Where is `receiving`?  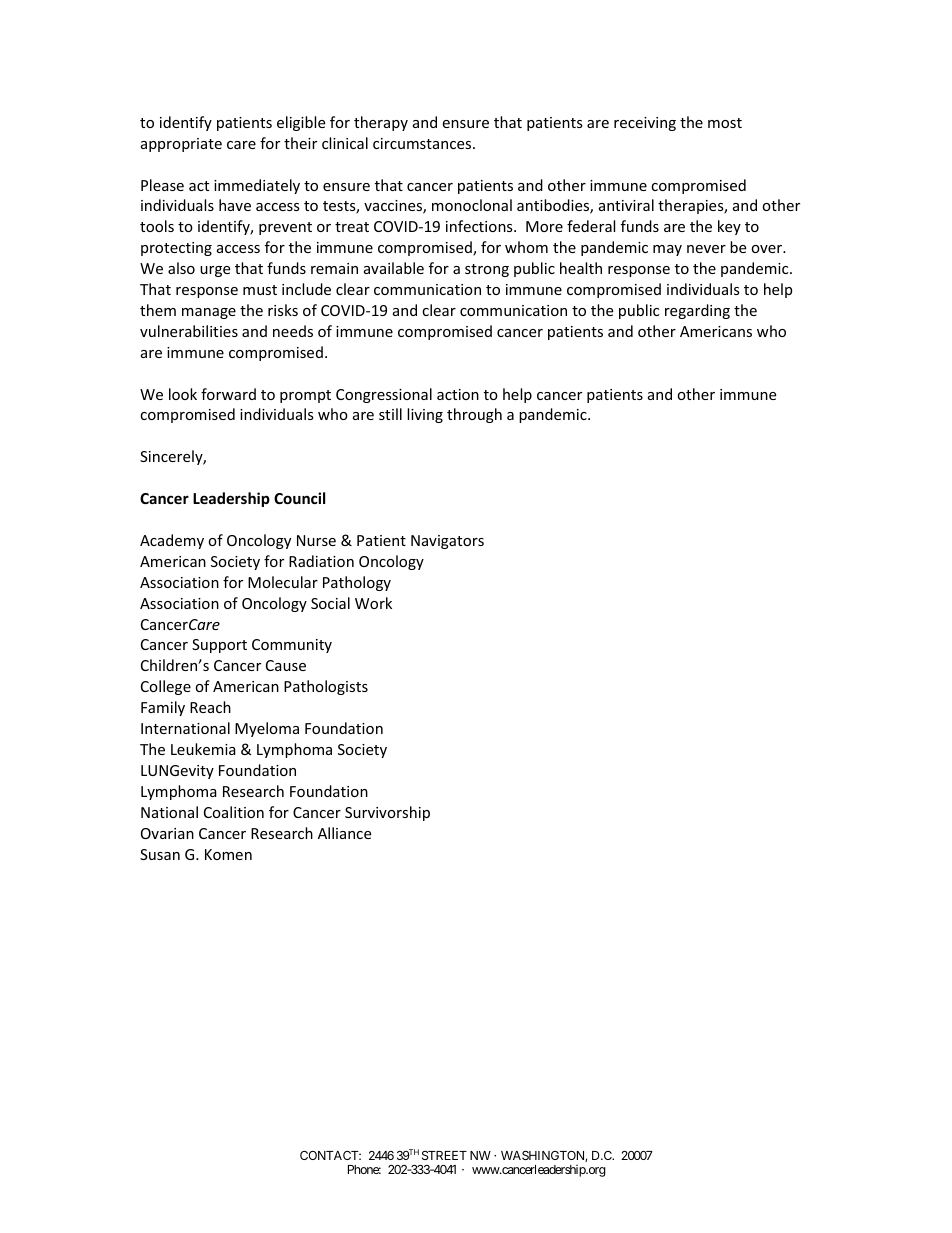 receiving is located at coordinates (645, 124).
